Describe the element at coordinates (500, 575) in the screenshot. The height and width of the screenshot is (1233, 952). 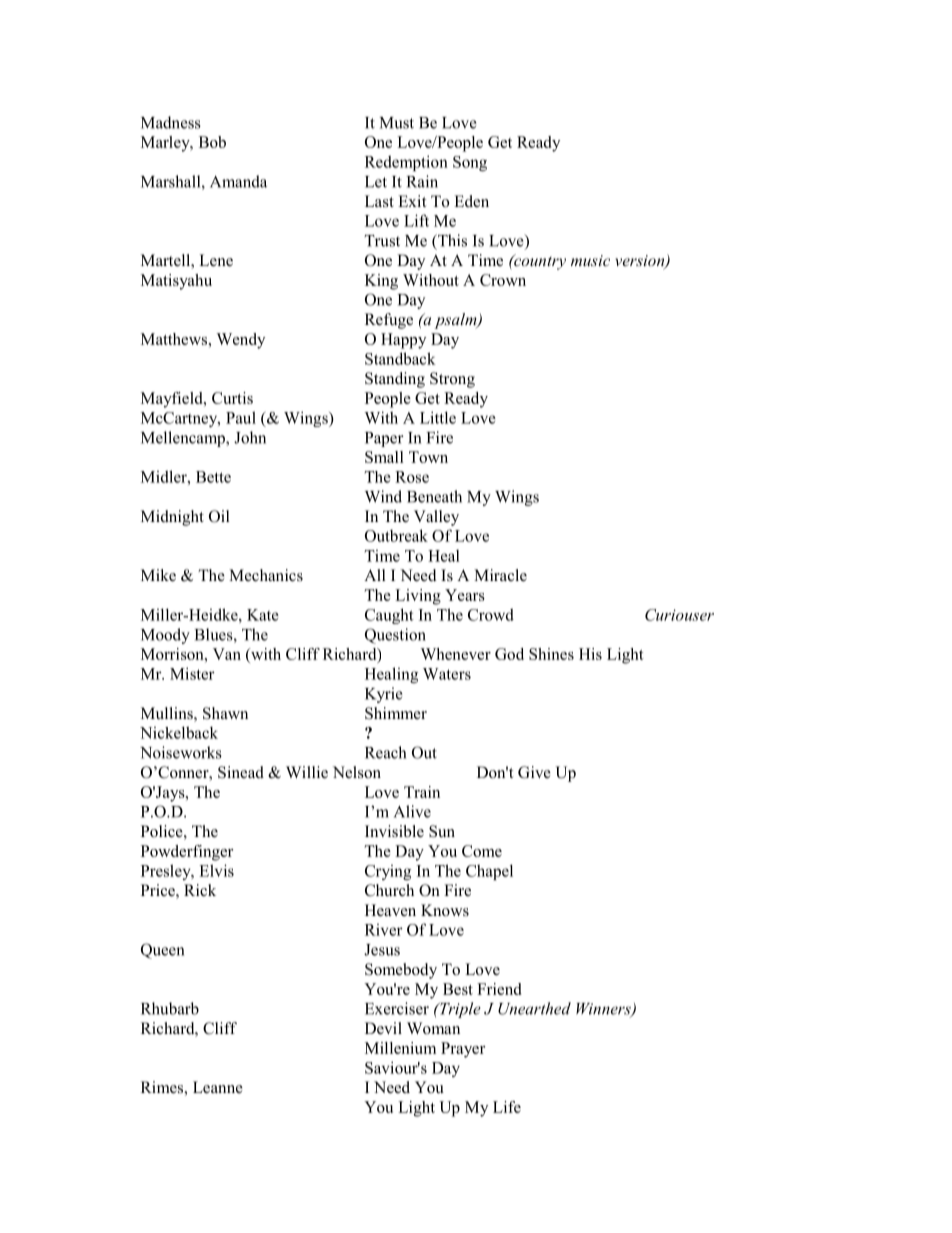
I see `Miracle` at that location.
